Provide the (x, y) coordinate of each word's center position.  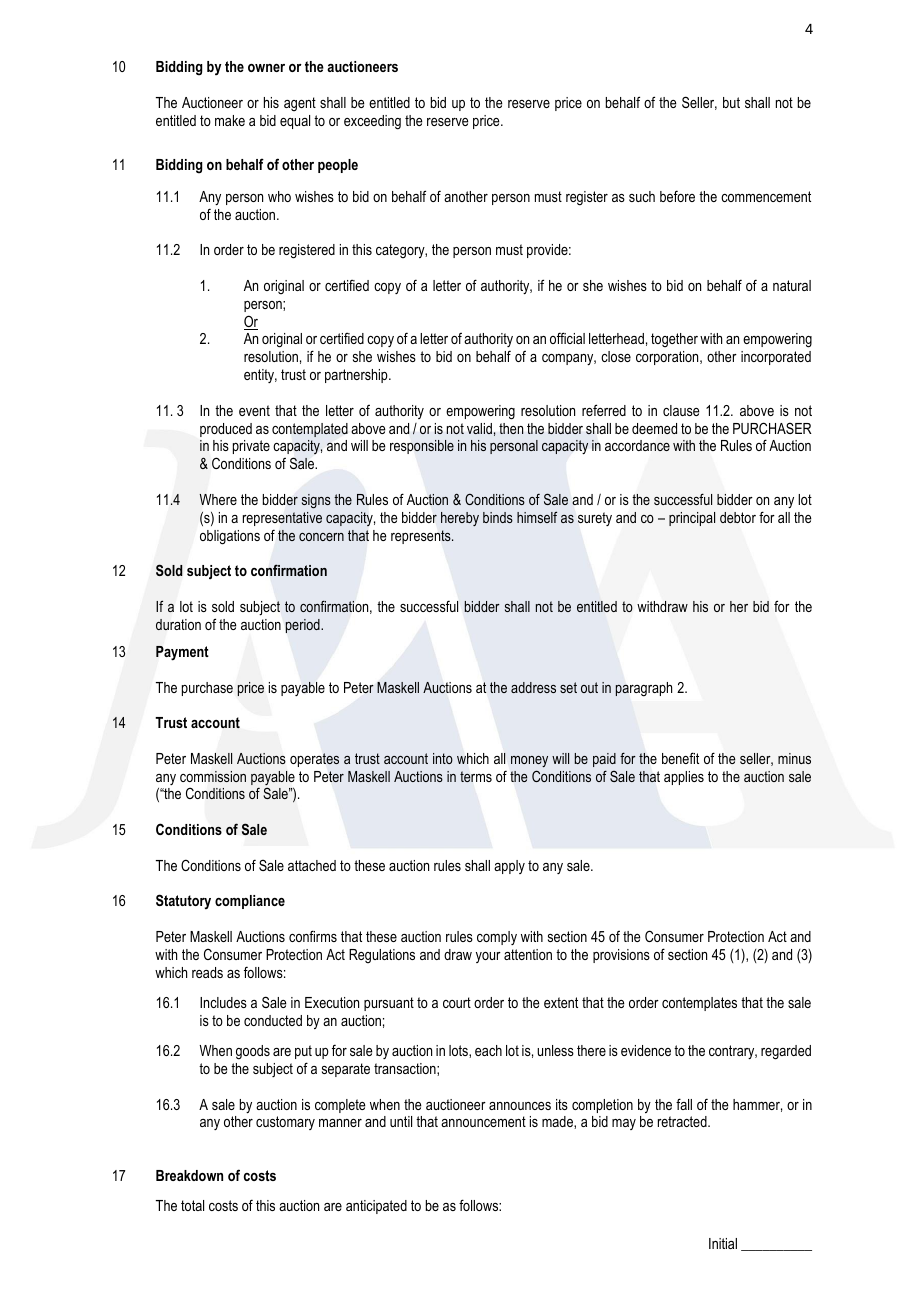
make (230, 120)
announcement (483, 1121)
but (731, 102)
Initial (723, 1243)
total (192, 1205)
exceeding (372, 122)
